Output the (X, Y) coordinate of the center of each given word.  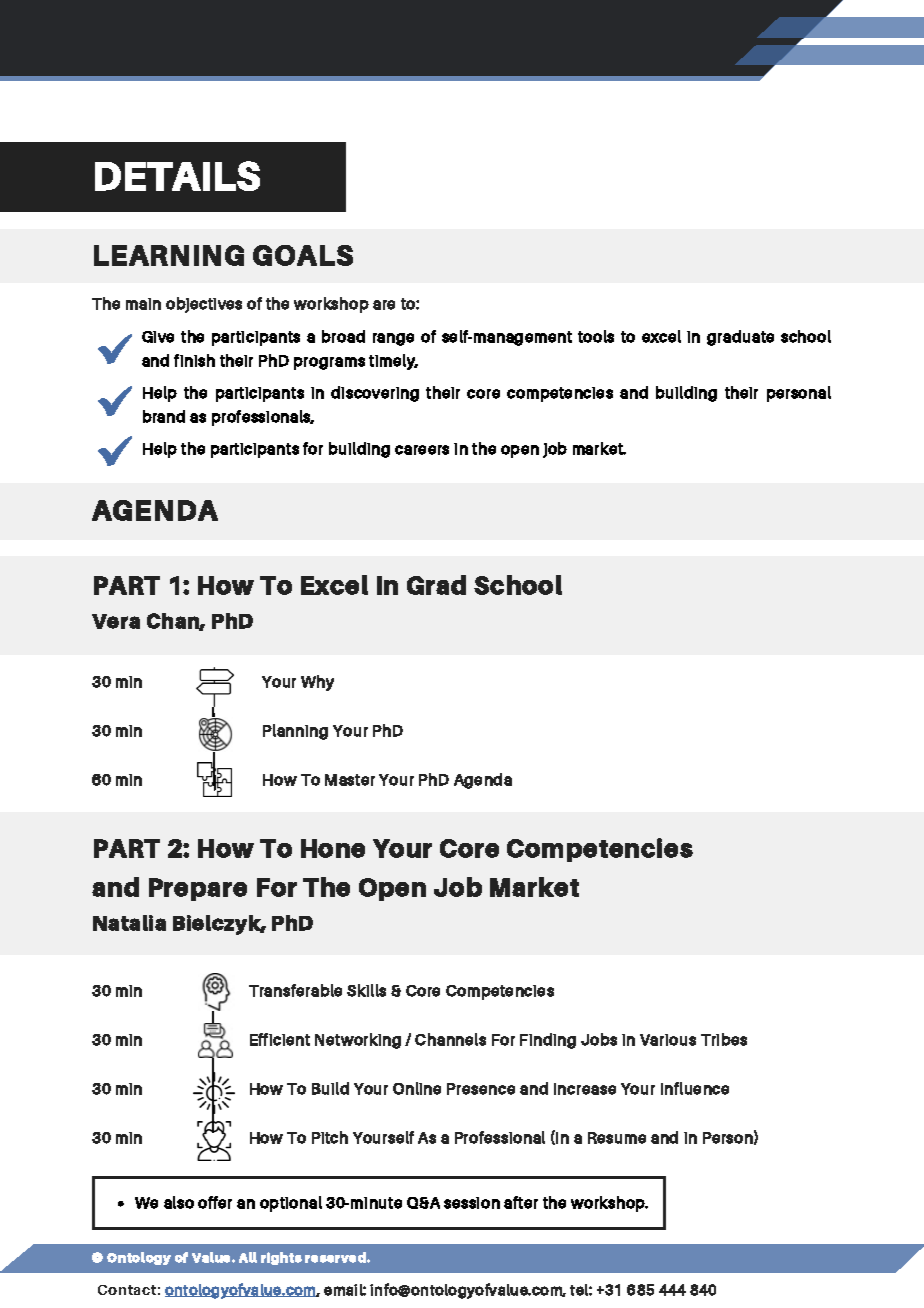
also (179, 1202)
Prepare (198, 889)
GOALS (303, 255)
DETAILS (177, 176)
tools (596, 336)
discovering (375, 394)
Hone (333, 848)
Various (668, 1040)
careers (422, 450)
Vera (116, 621)
